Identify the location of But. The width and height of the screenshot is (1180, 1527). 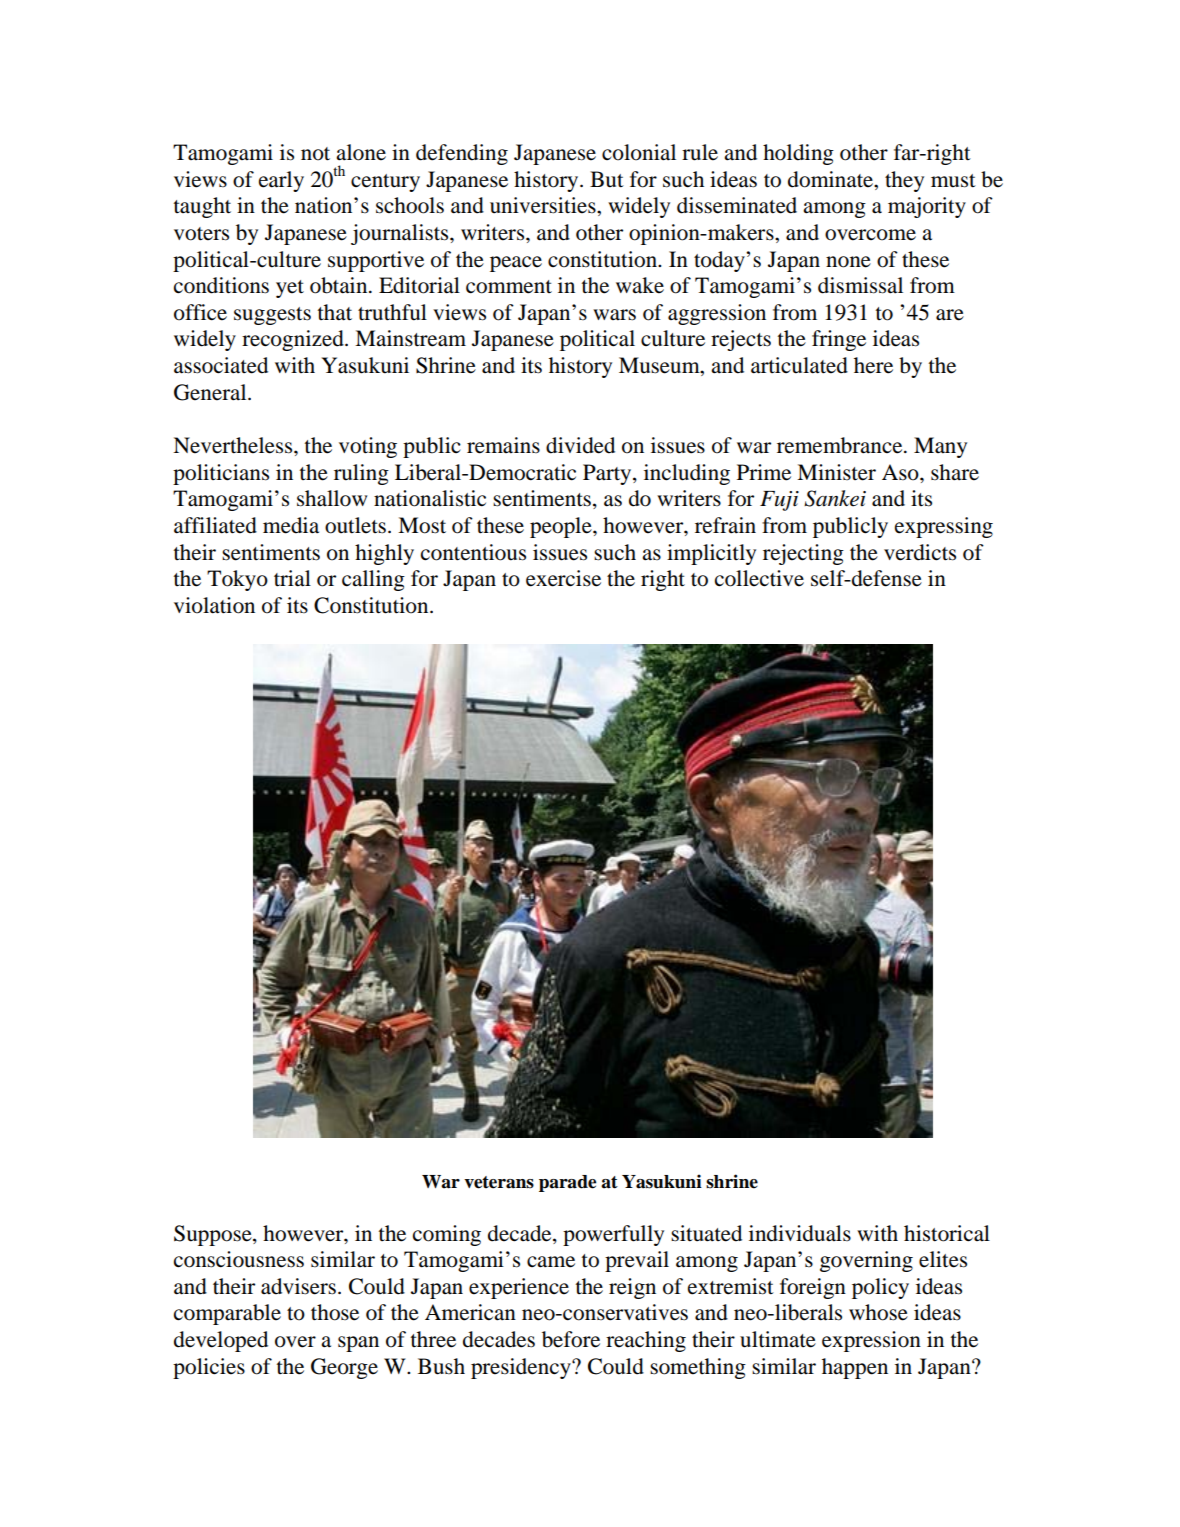
(607, 179).
